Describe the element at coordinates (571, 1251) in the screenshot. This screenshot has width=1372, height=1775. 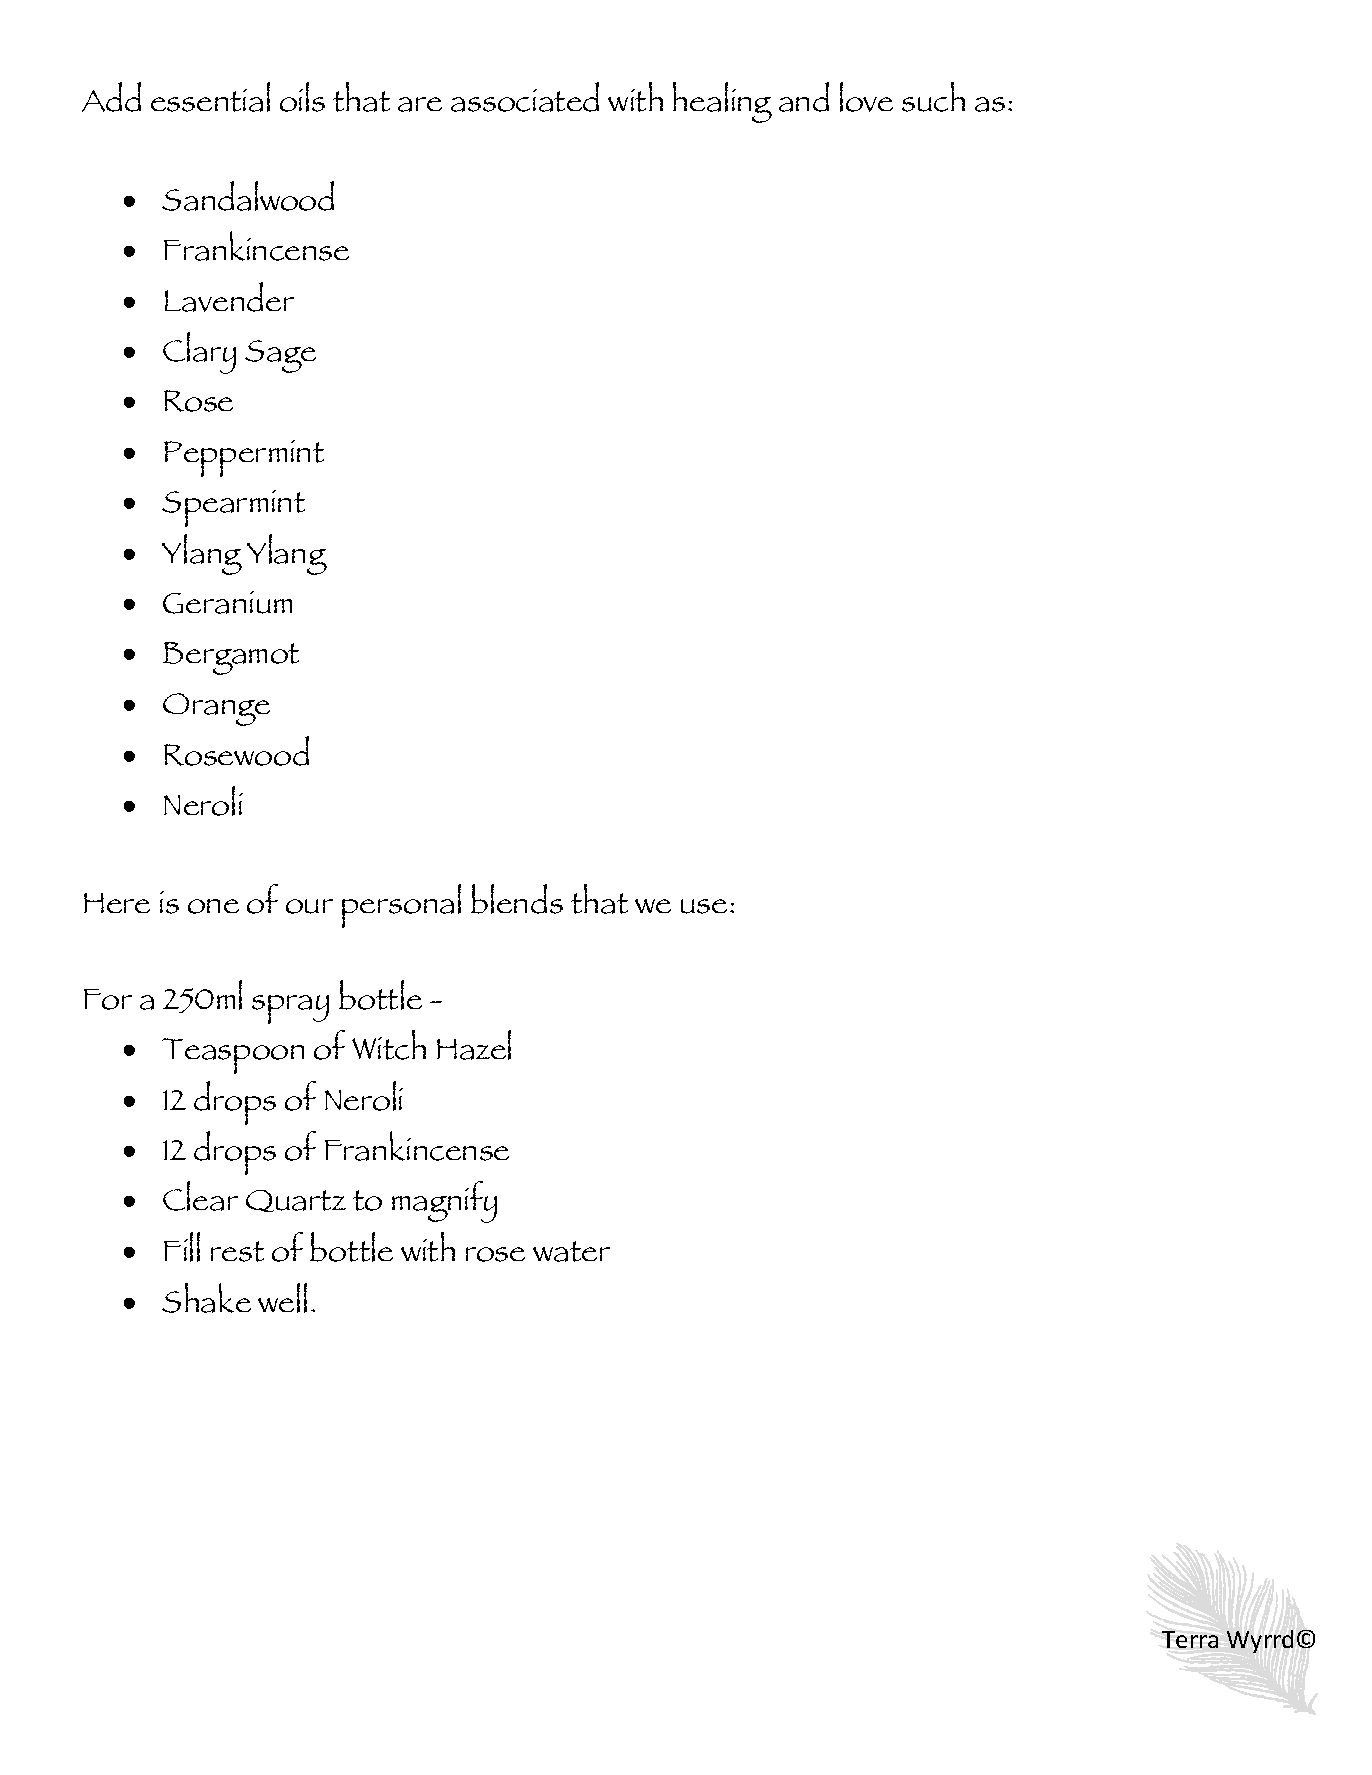
I see `water` at that location.
